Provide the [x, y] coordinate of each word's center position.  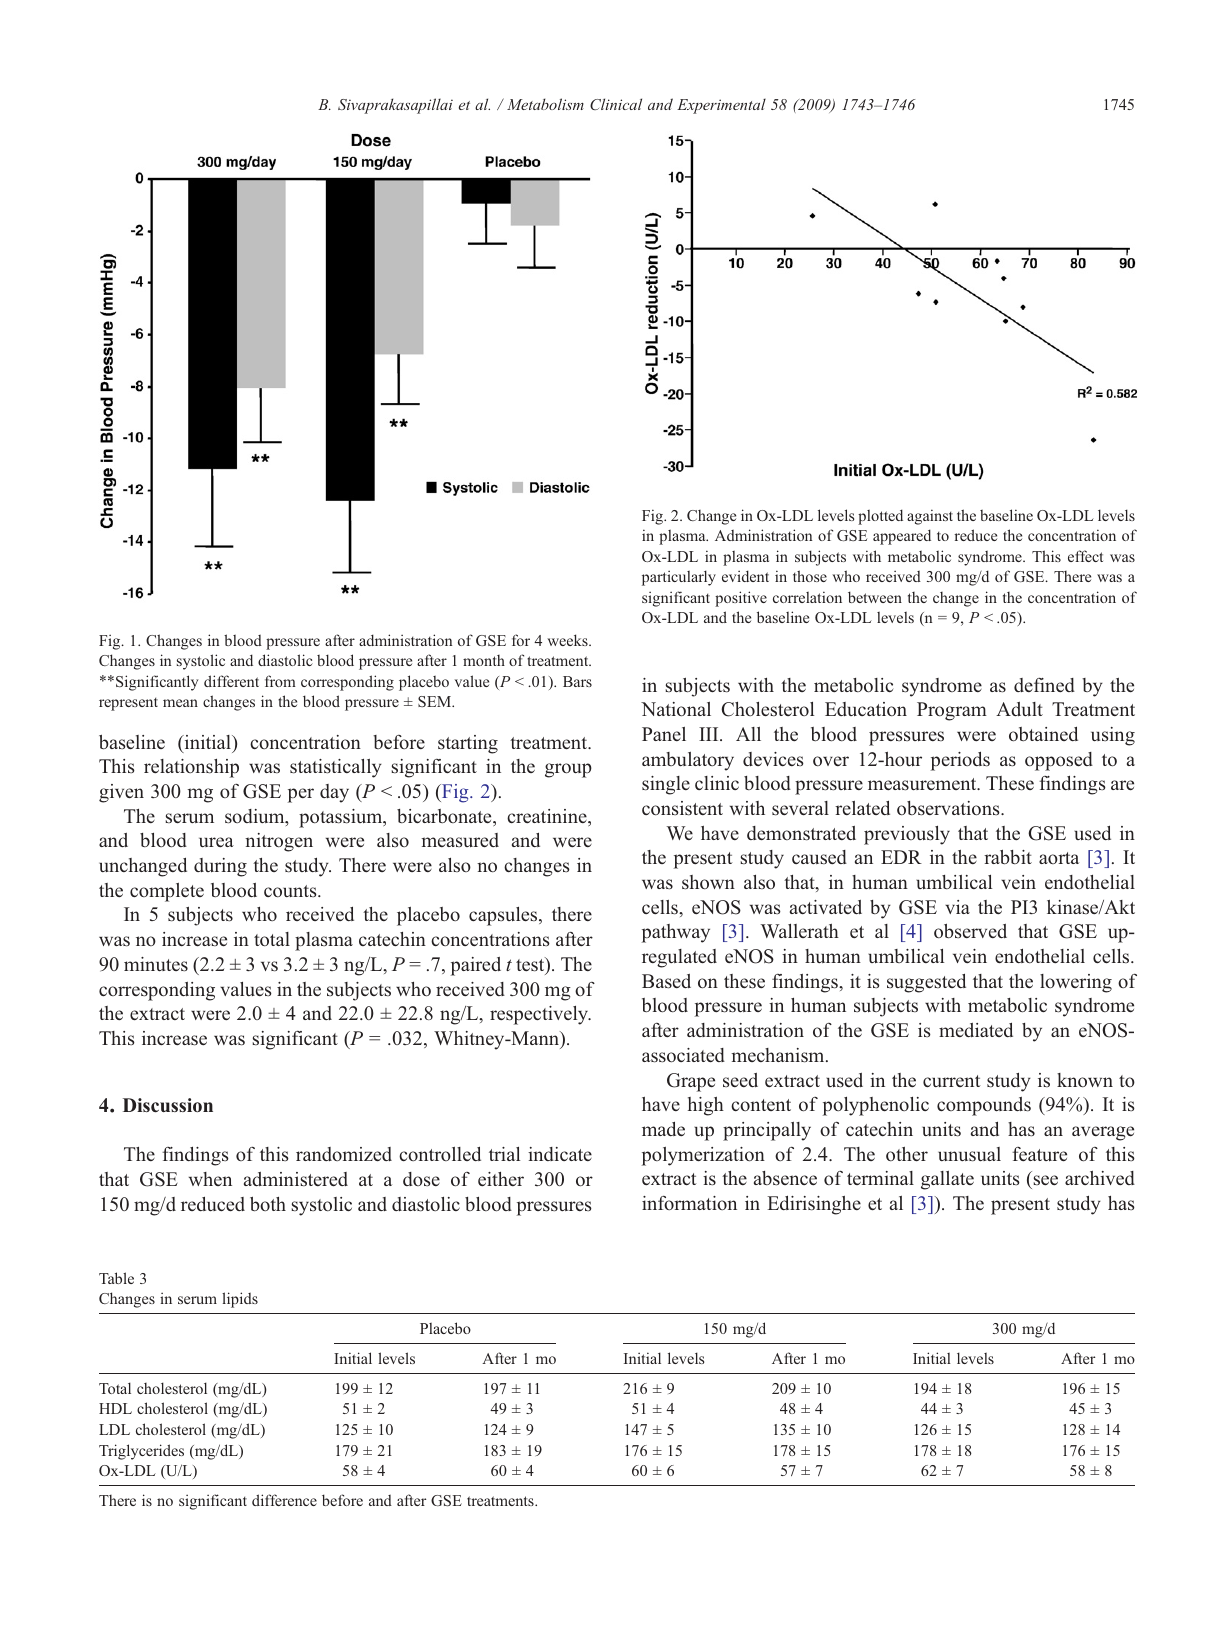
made [663, 1129]
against [930, 517]
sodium [256, 817]
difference [284, 1500]
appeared [902, 537]
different [231, 681]
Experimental [721, 106]
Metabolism [545, 104]
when [210, 1179]
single [666, 785]
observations [949, 808]
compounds [984, 1106]
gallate [947, 1180]
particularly [679, 578]
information [689, 1203]
